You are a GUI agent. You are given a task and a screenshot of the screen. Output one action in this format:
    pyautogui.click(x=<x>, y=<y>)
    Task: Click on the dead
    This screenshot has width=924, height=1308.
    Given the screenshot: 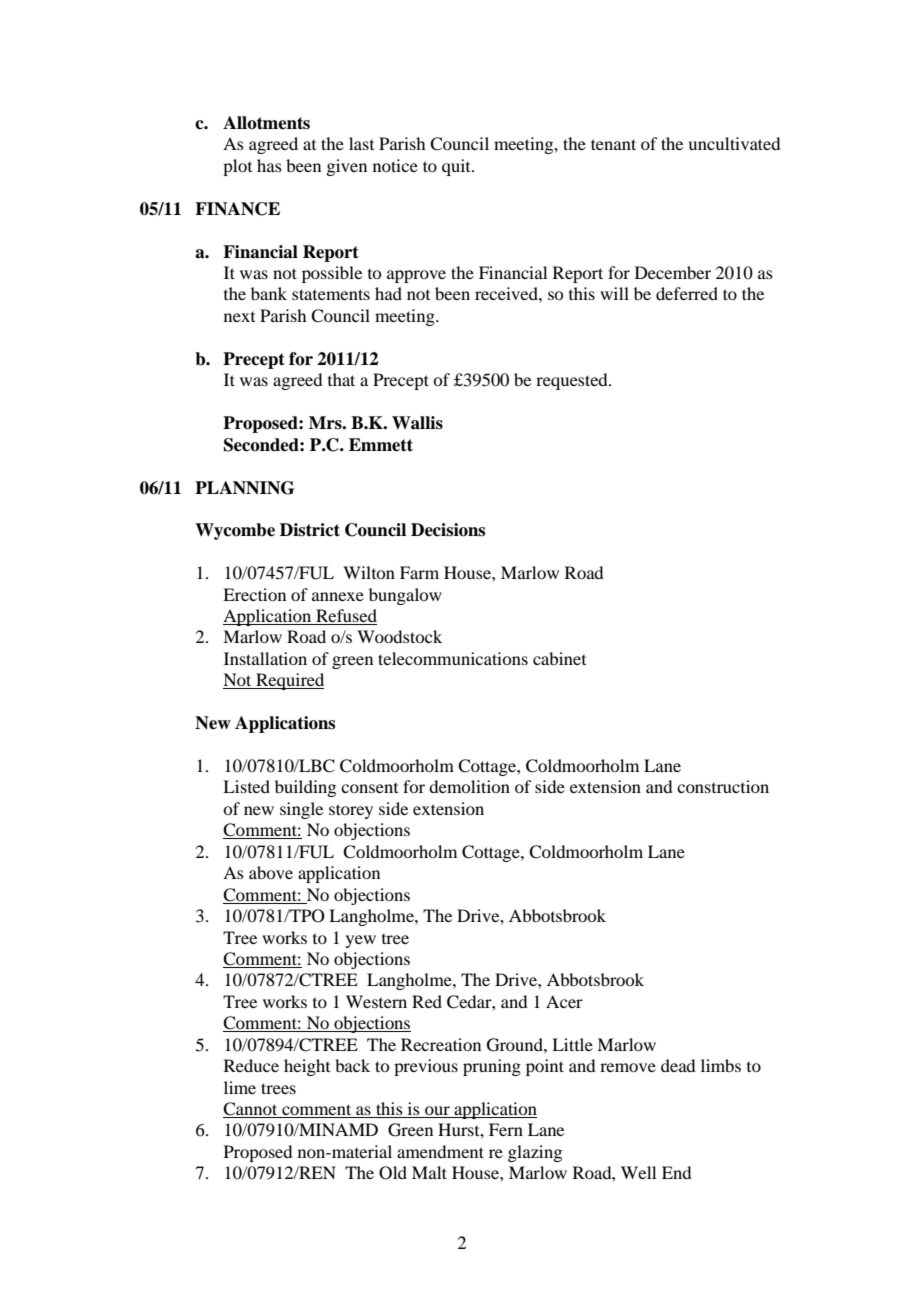 What is the action you would take?
    pyautogui.click(x=678, y=1065)
